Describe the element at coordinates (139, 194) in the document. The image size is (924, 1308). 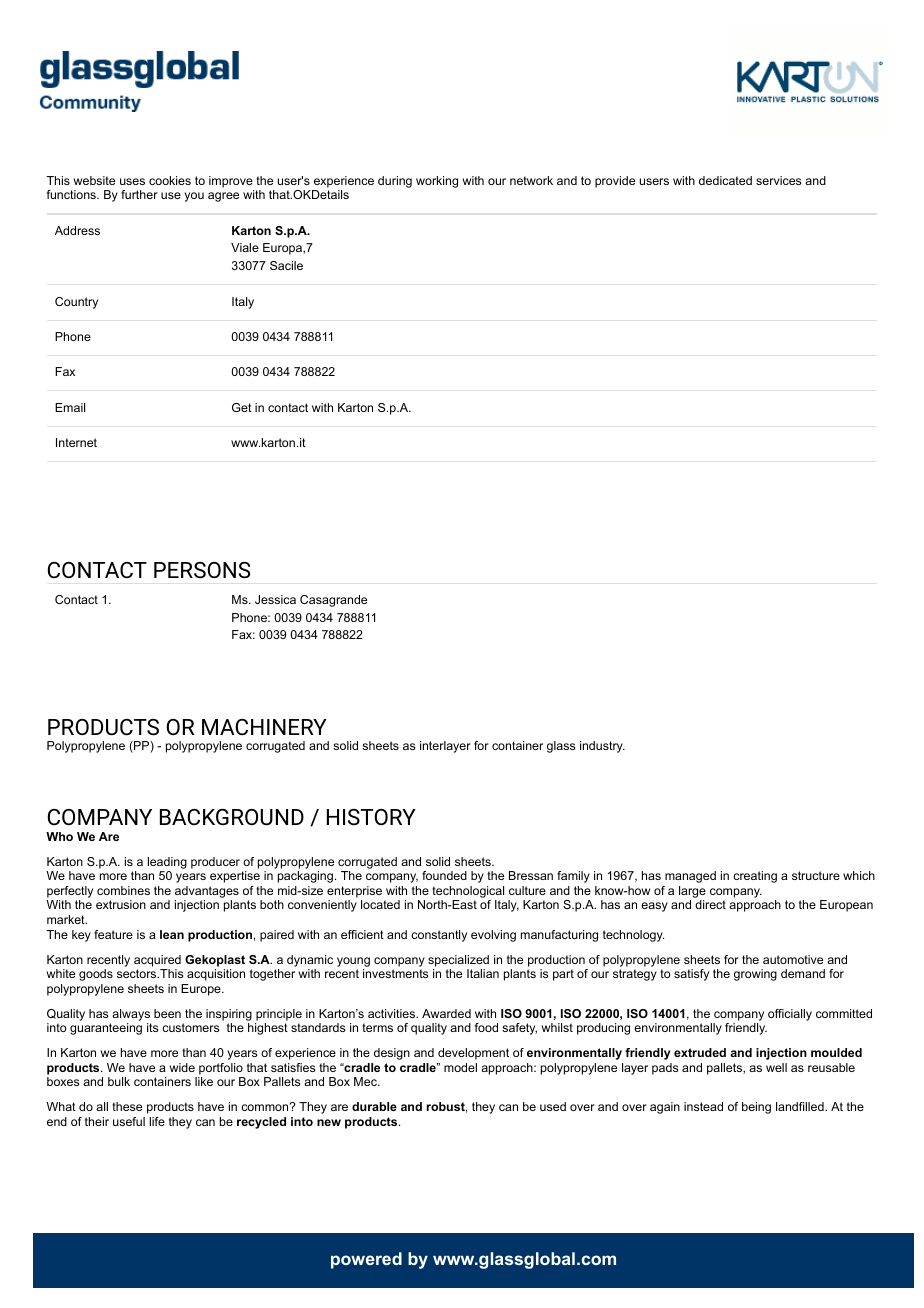
I see `further` at that location.
